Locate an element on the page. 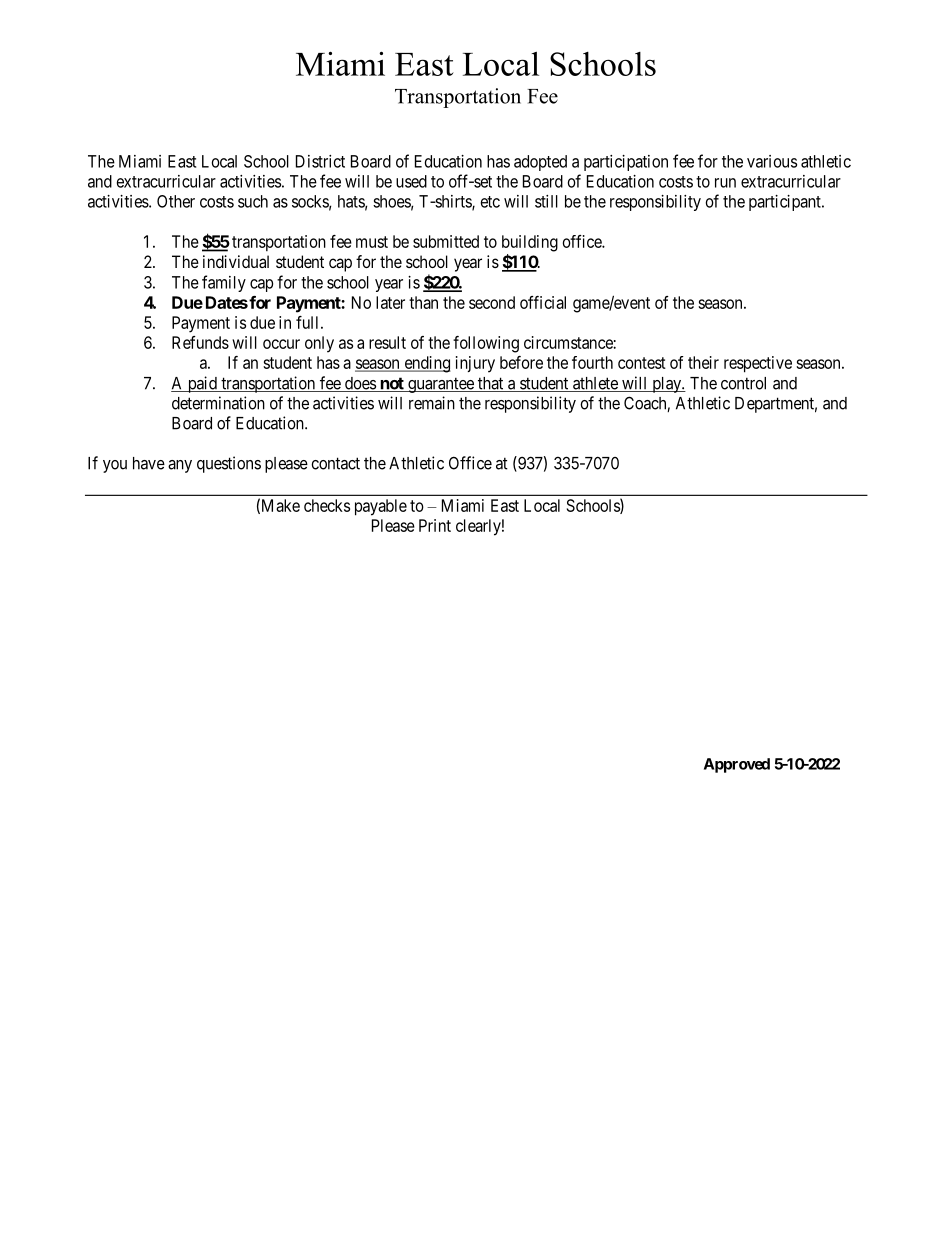  Other is located at coordinates (176, 201).
